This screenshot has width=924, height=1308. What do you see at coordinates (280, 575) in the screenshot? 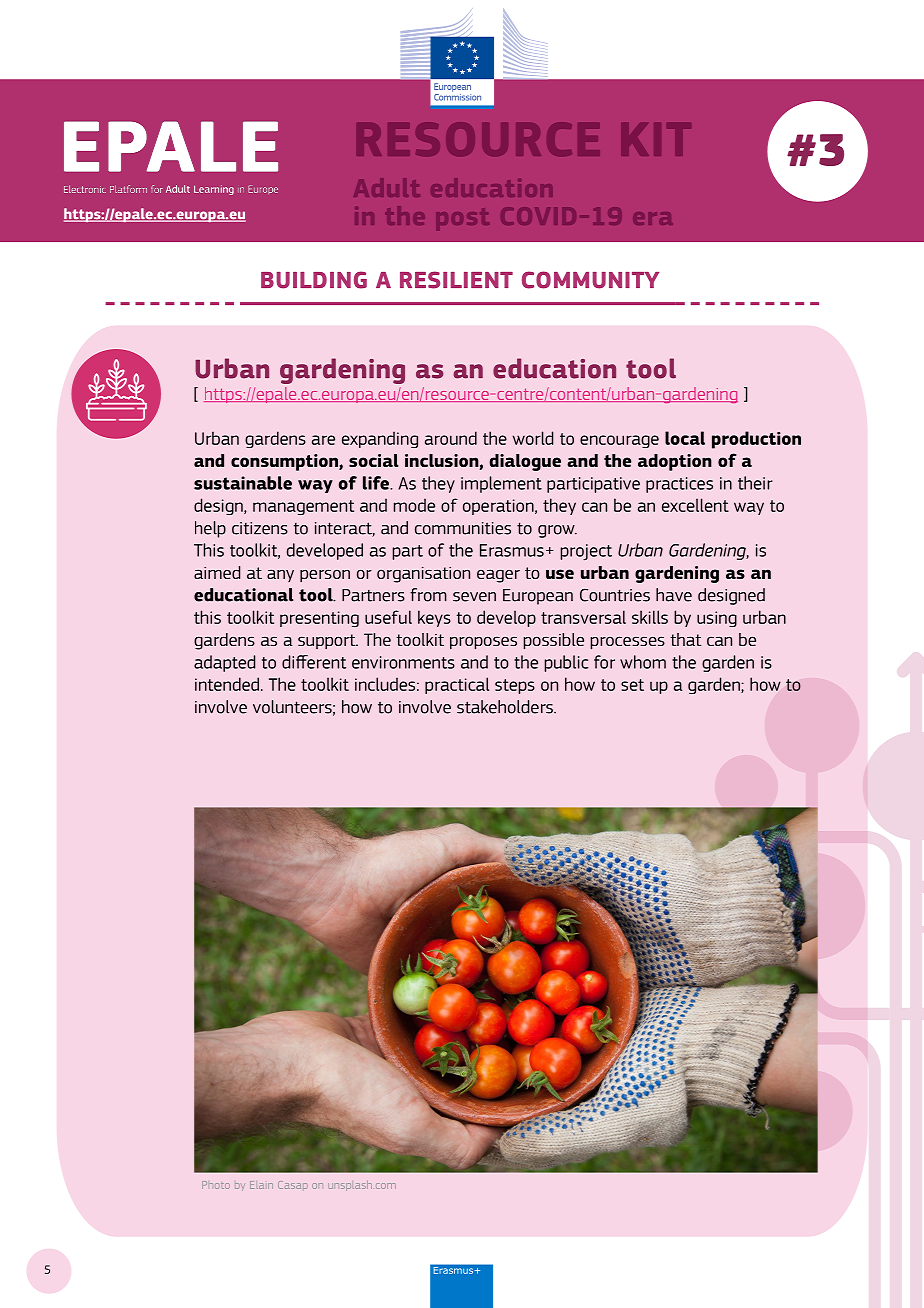
I see `any` at bounding box center [280, 575].
